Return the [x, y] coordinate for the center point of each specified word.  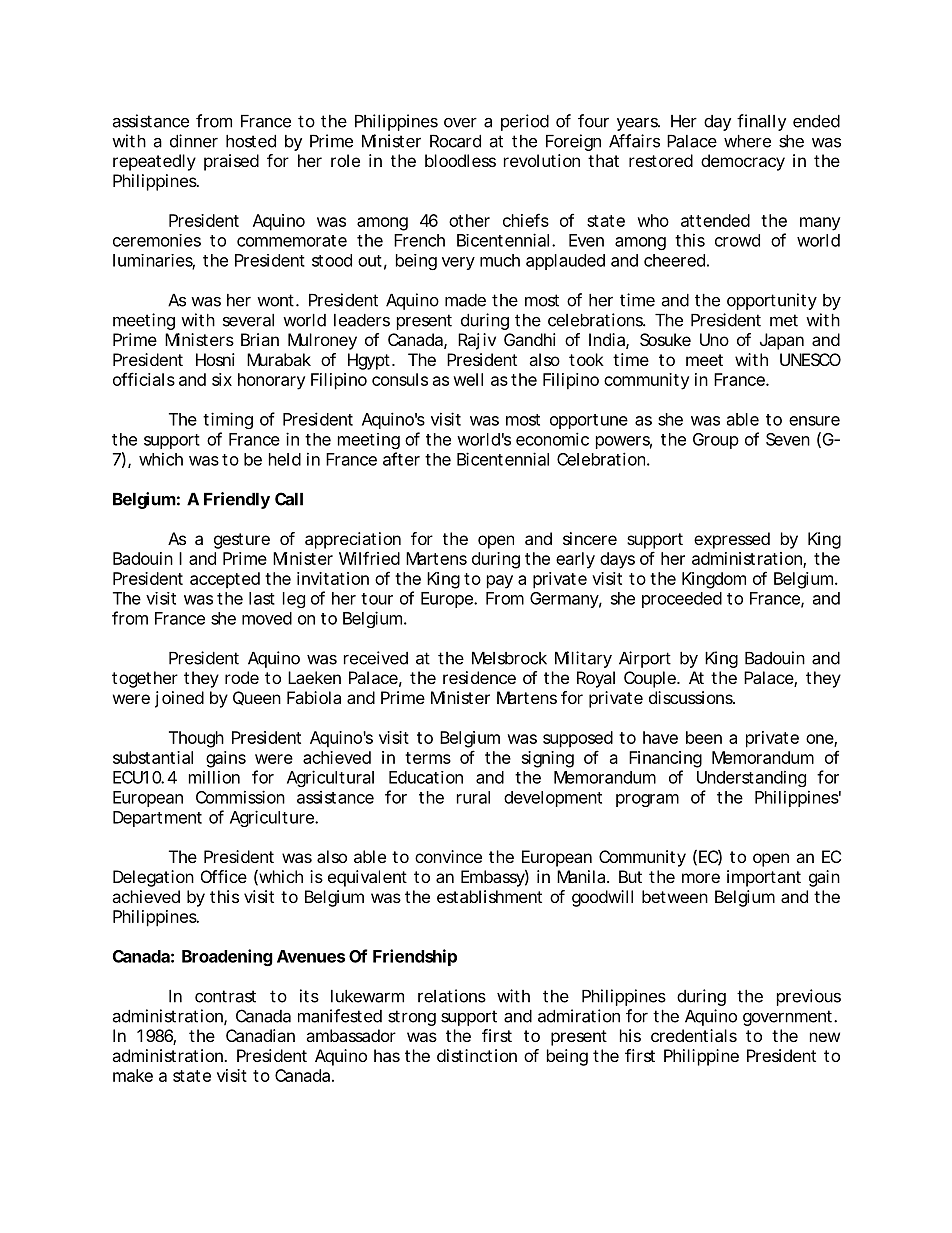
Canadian [260, 1035]
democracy [743, 162]
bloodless [460, 160]
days [617, 560]
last [262, 598]
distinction [477, 1055]
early [575, 560]
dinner [194, 141]
